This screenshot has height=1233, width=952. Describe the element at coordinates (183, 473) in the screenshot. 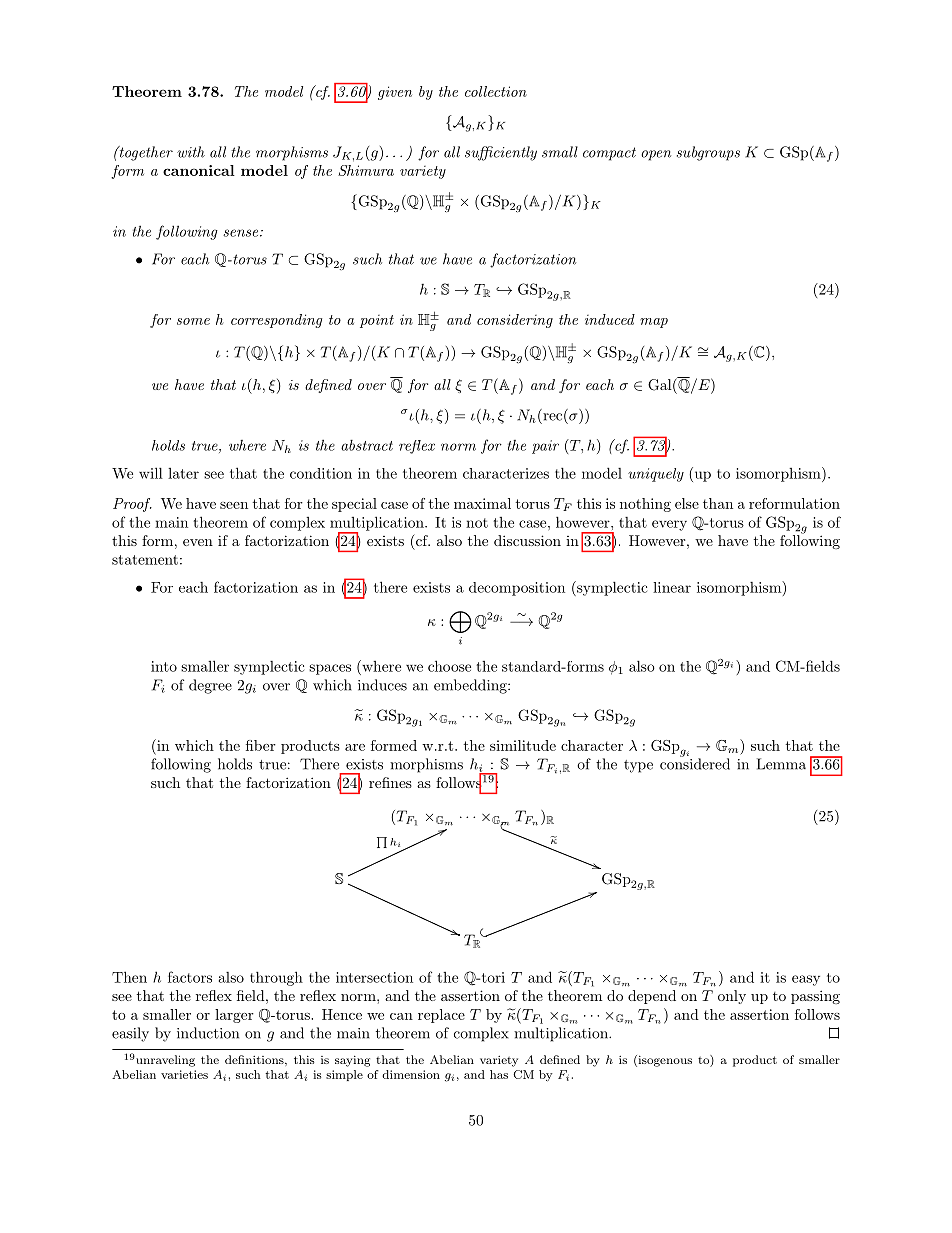

I see `later` at that location.
